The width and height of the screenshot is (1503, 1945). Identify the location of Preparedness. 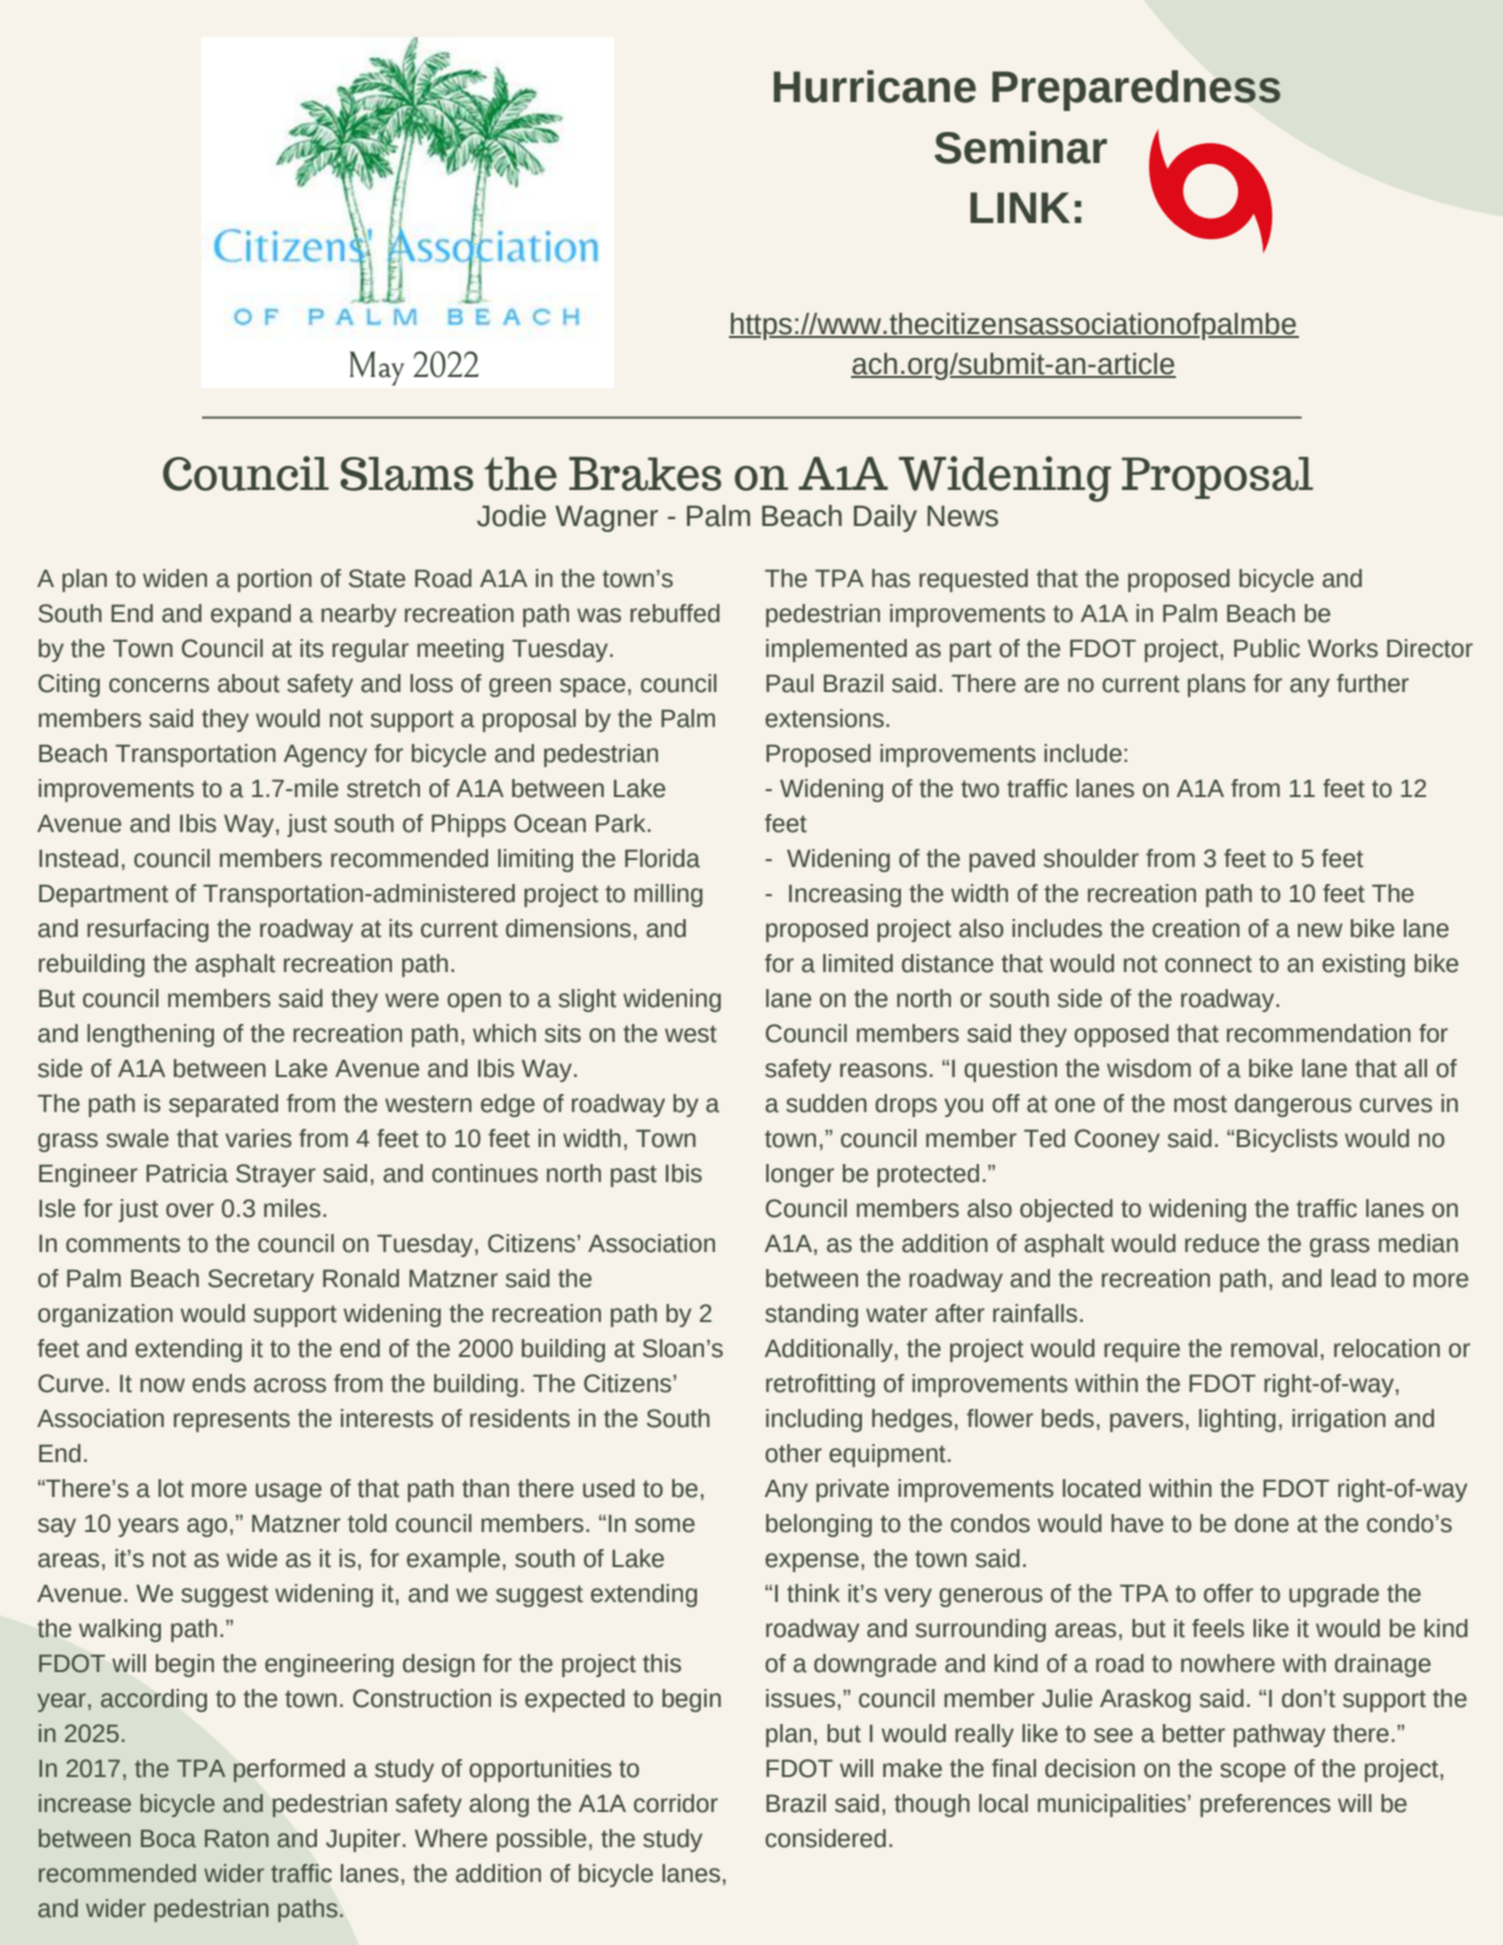
(1136, 90).
